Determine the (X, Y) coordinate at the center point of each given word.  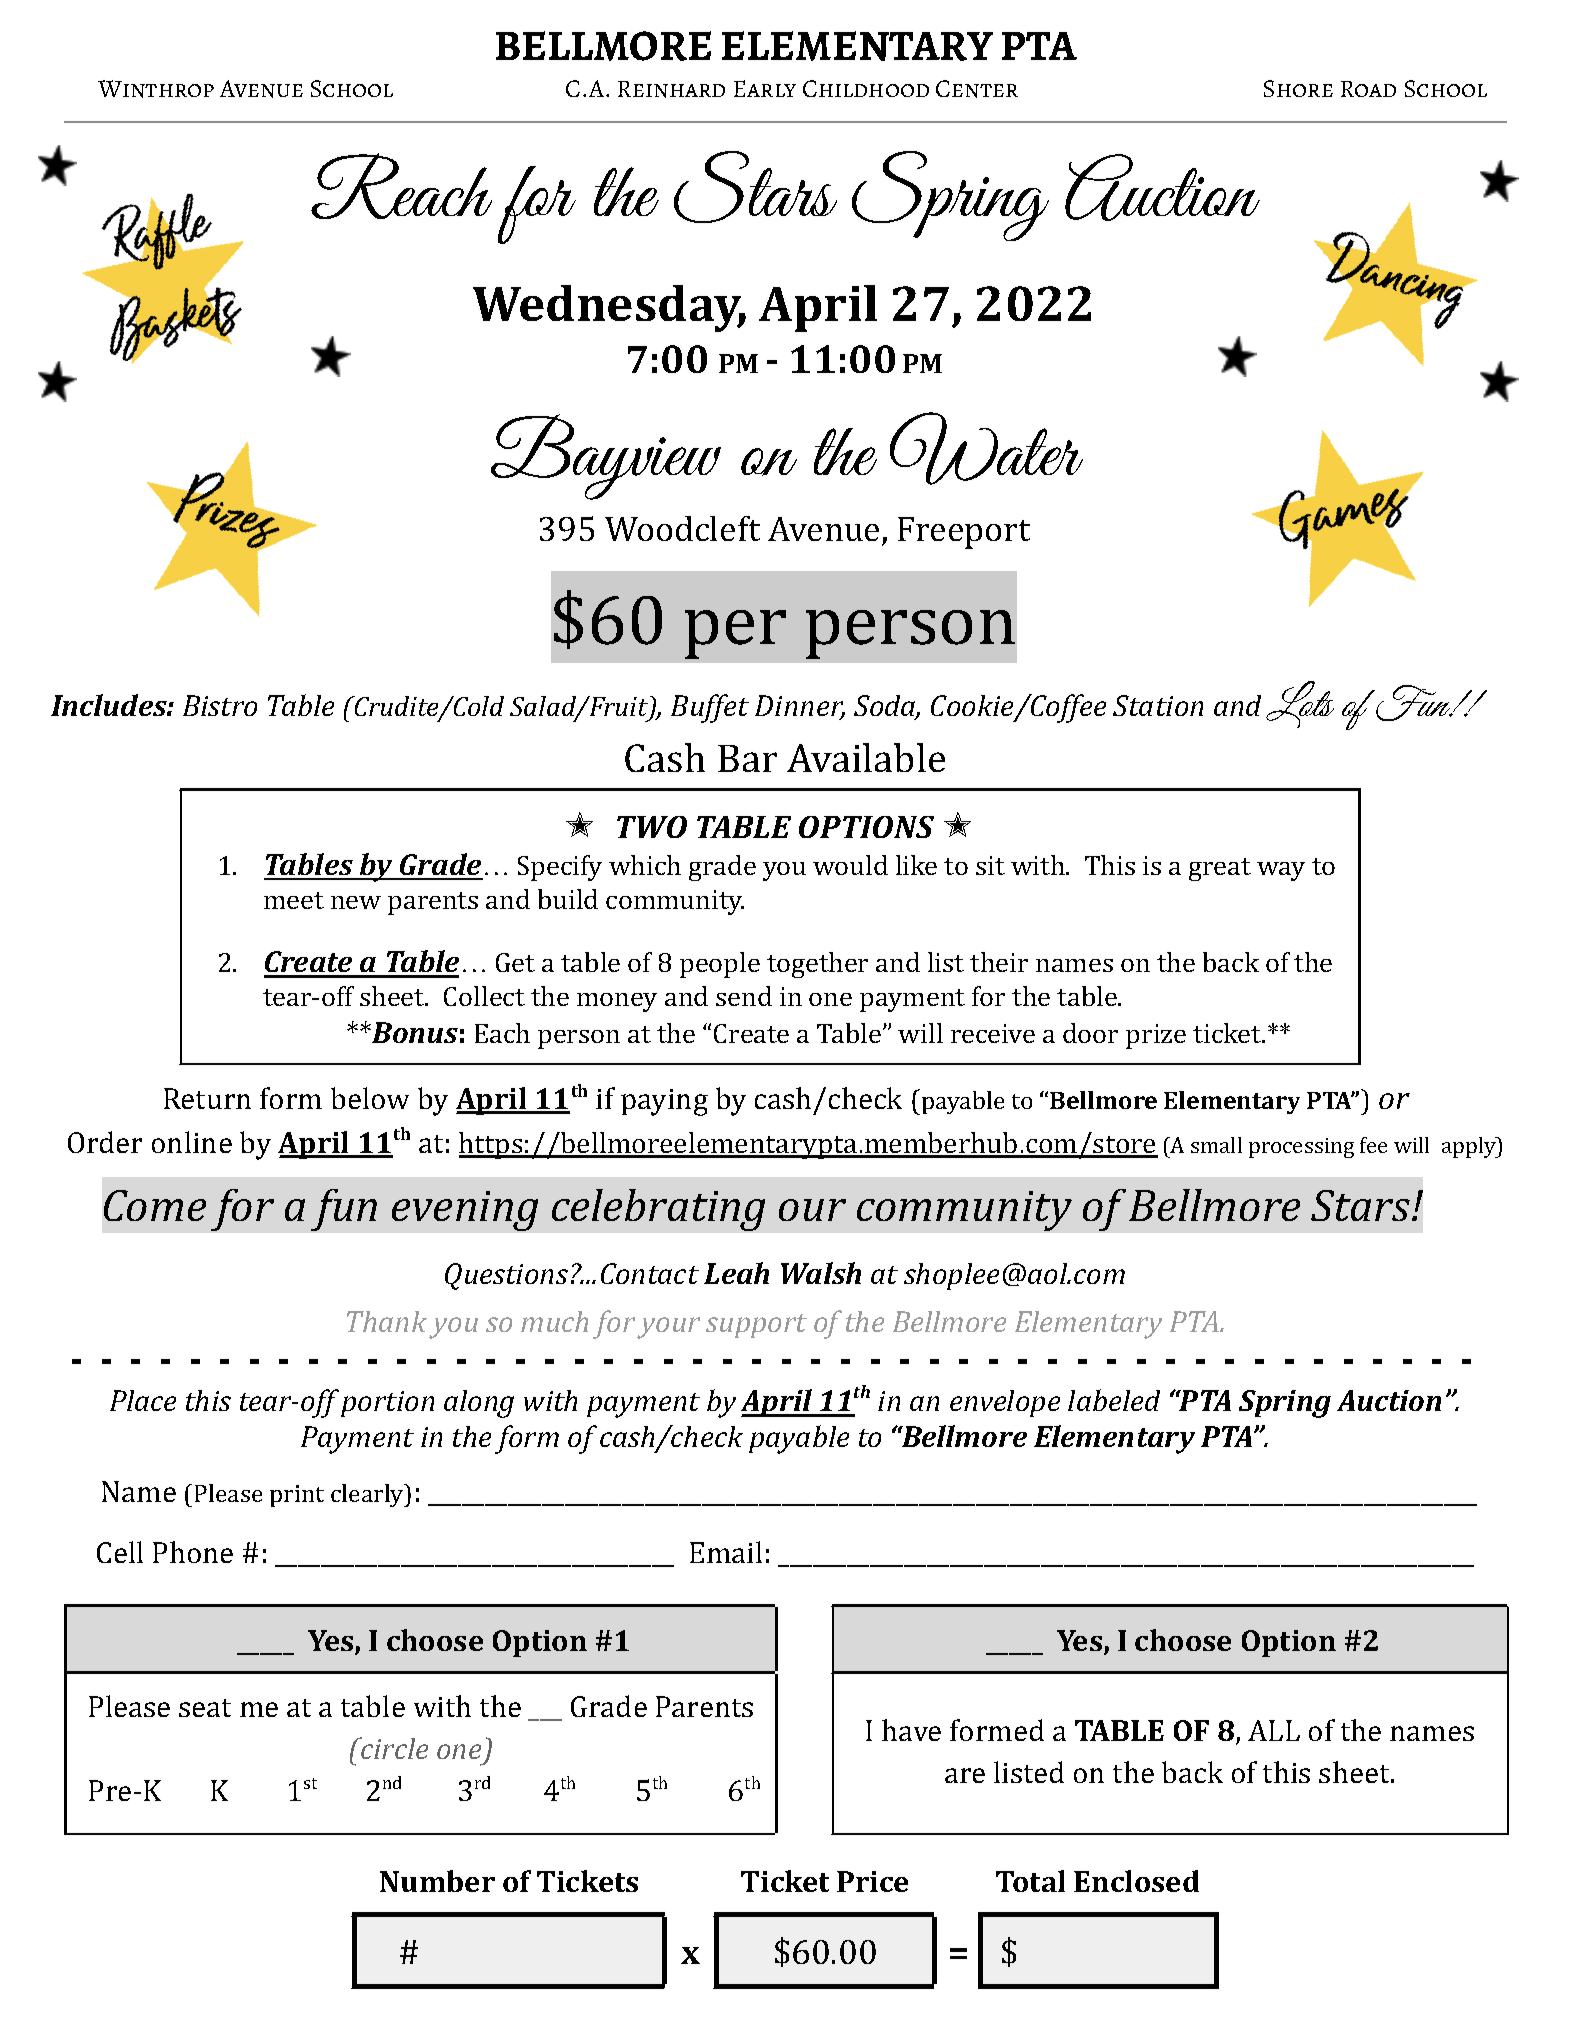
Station (1158, 705)
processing (1301, 1148)
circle (393, 1748)
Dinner (800, 707)
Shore (1298, 88)
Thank (387, 1321)
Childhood (866, 88)
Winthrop (156, 89)
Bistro (220, 705)
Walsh (821, 1273)
